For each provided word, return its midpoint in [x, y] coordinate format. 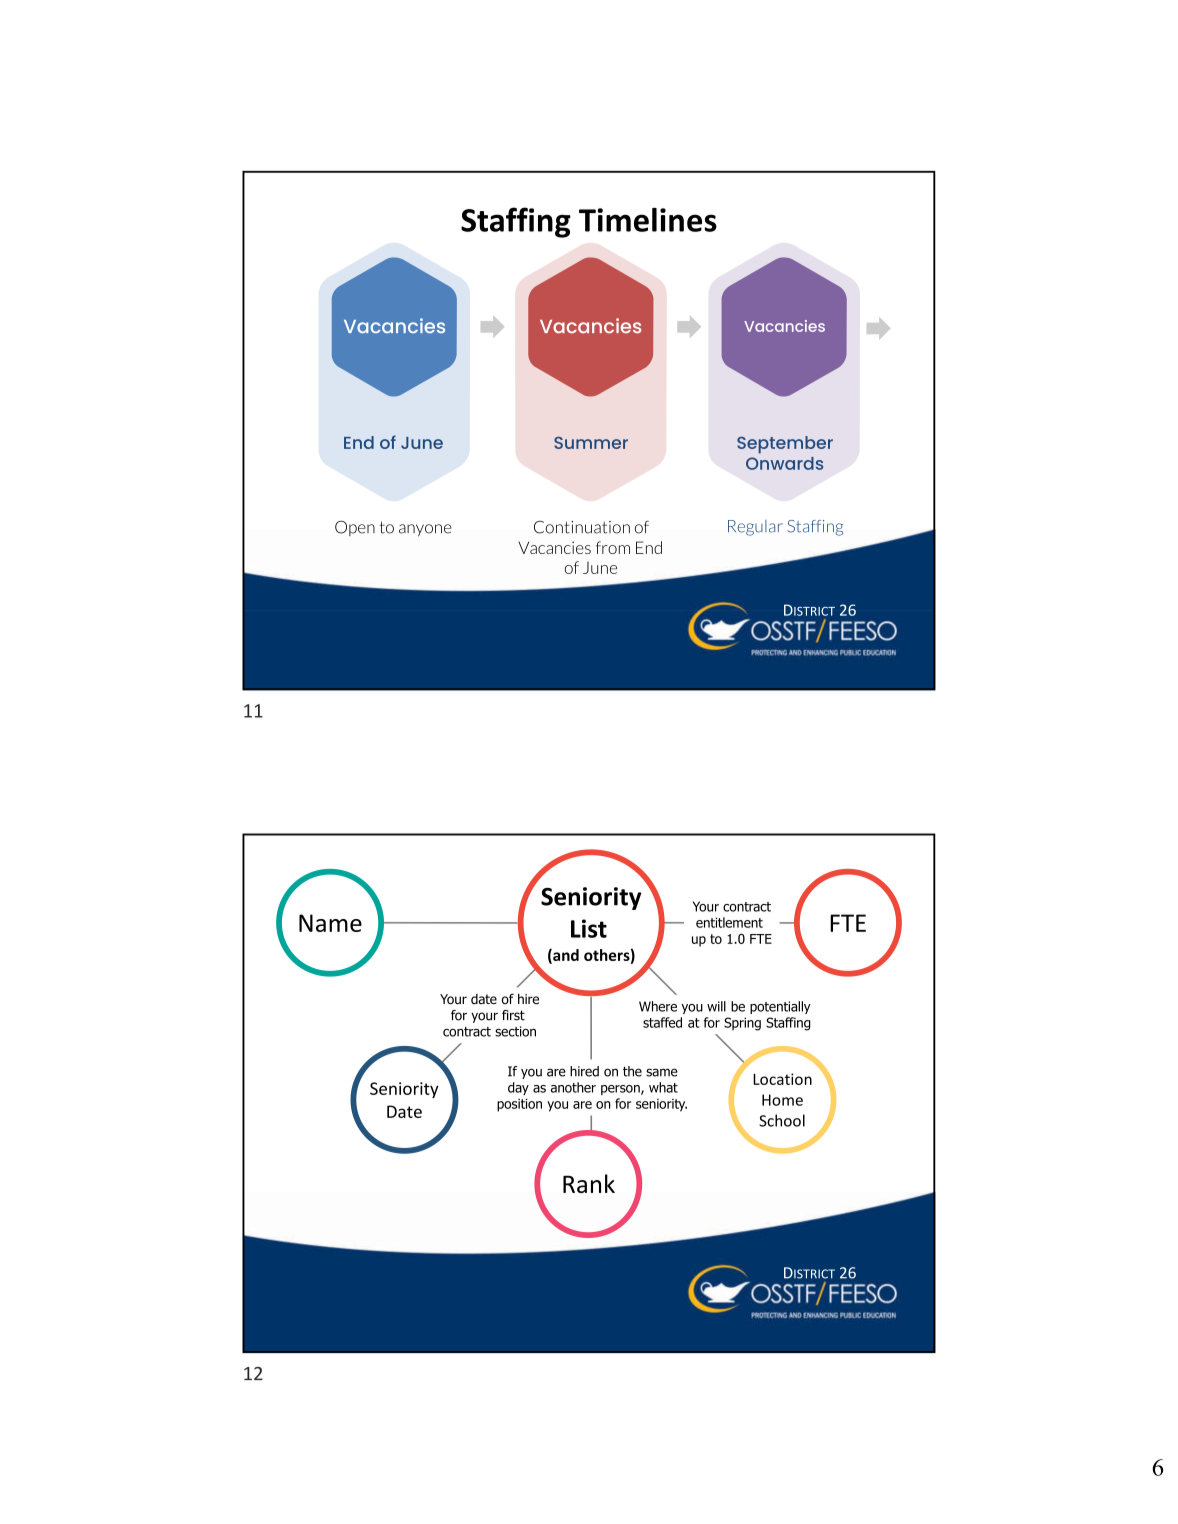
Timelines [648, 220]
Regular [755, 528]
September [785, 445]
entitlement [729, 922]
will [716, 1006]
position [519, 1105]
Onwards [784, 463]
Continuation [582, 527]
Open [355, 528]
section [515, 1031]
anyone [425, 530]
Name [330, 923]
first [513, 1015]
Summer [591, 443]
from [613, 547]
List [589, 928]
